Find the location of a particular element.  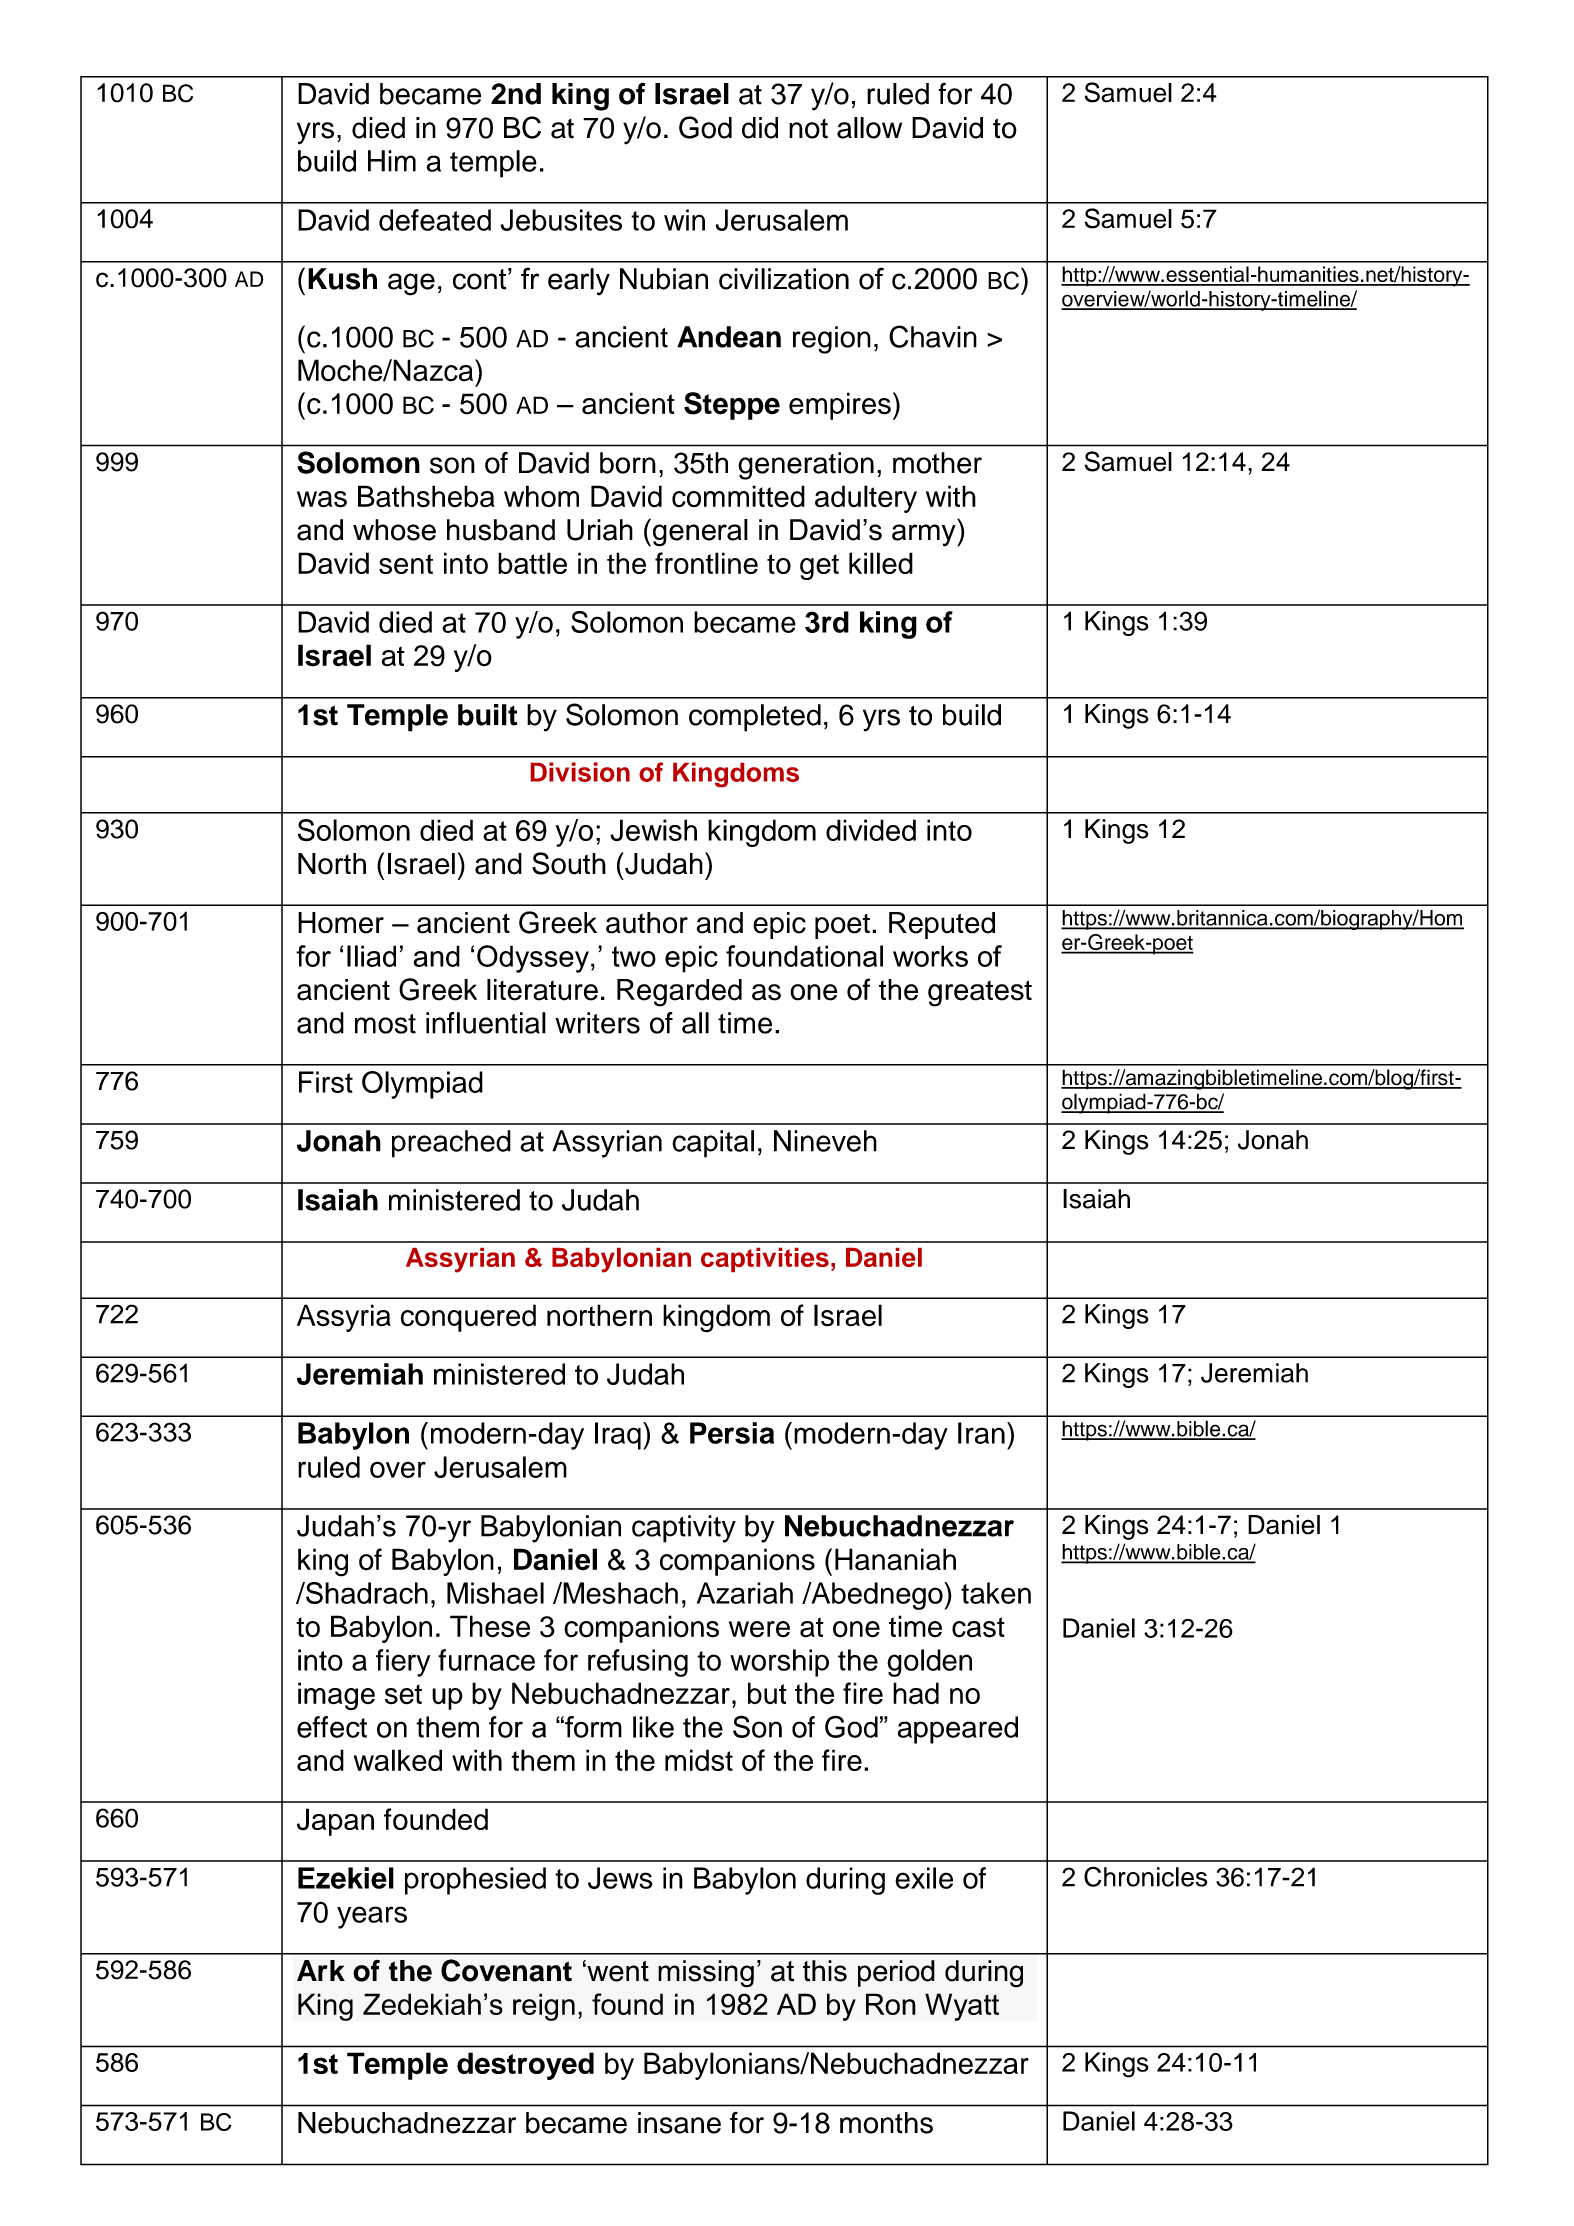

conquered is located at coordinates (468, 1318).
